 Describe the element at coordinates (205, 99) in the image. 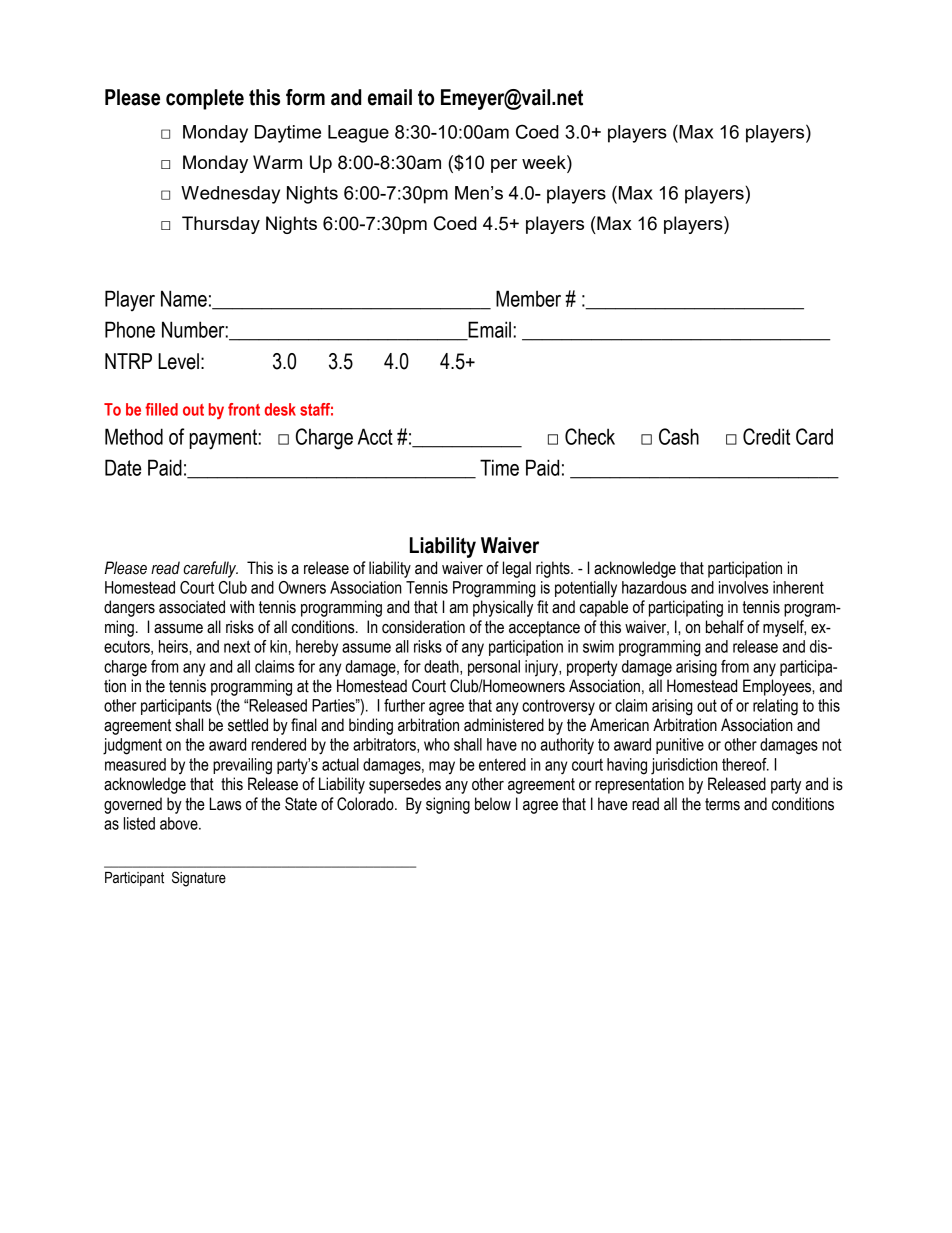

I see `complete` at that location.
